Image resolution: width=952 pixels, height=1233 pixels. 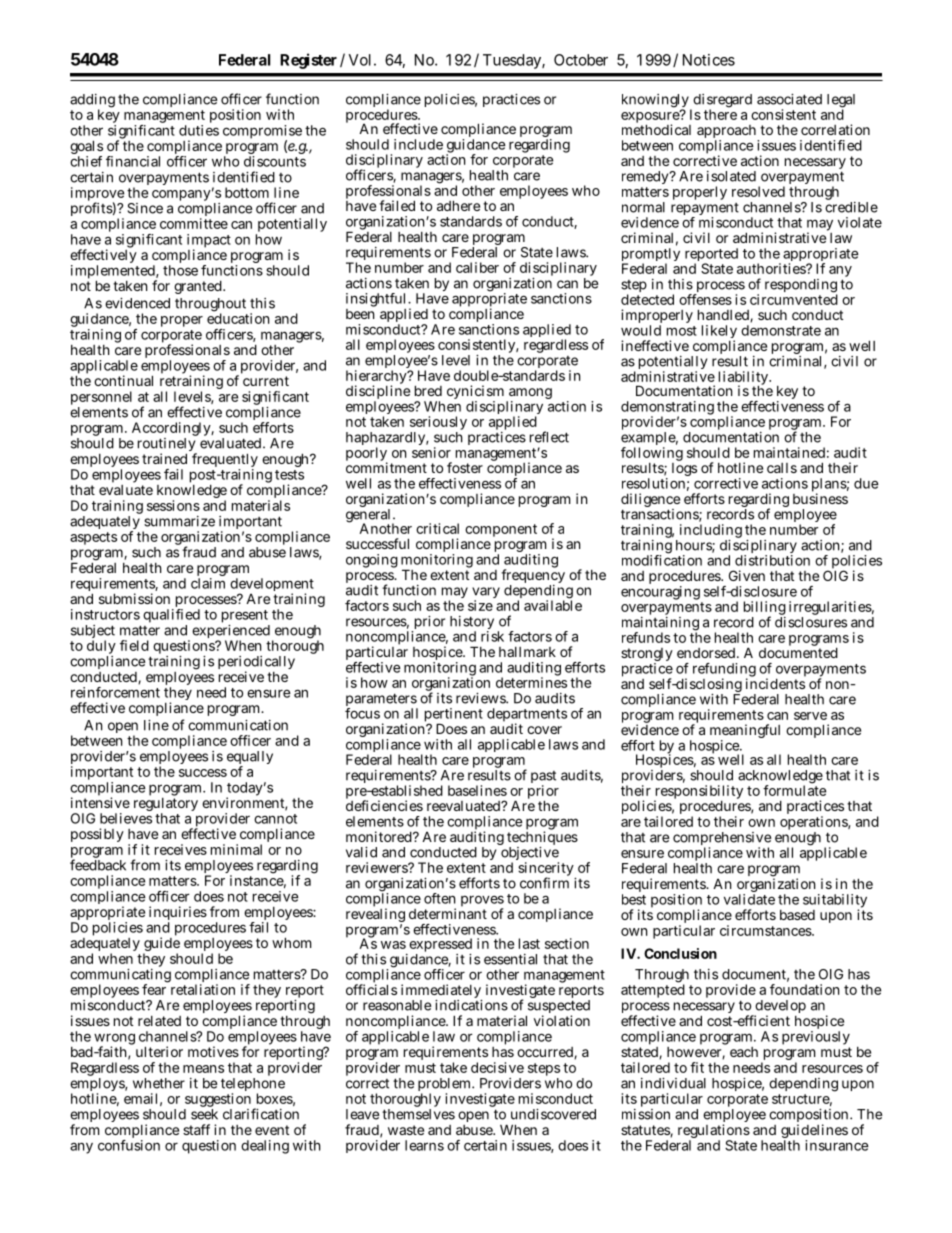 I want to click on associated, so click(x=789, y=99).
